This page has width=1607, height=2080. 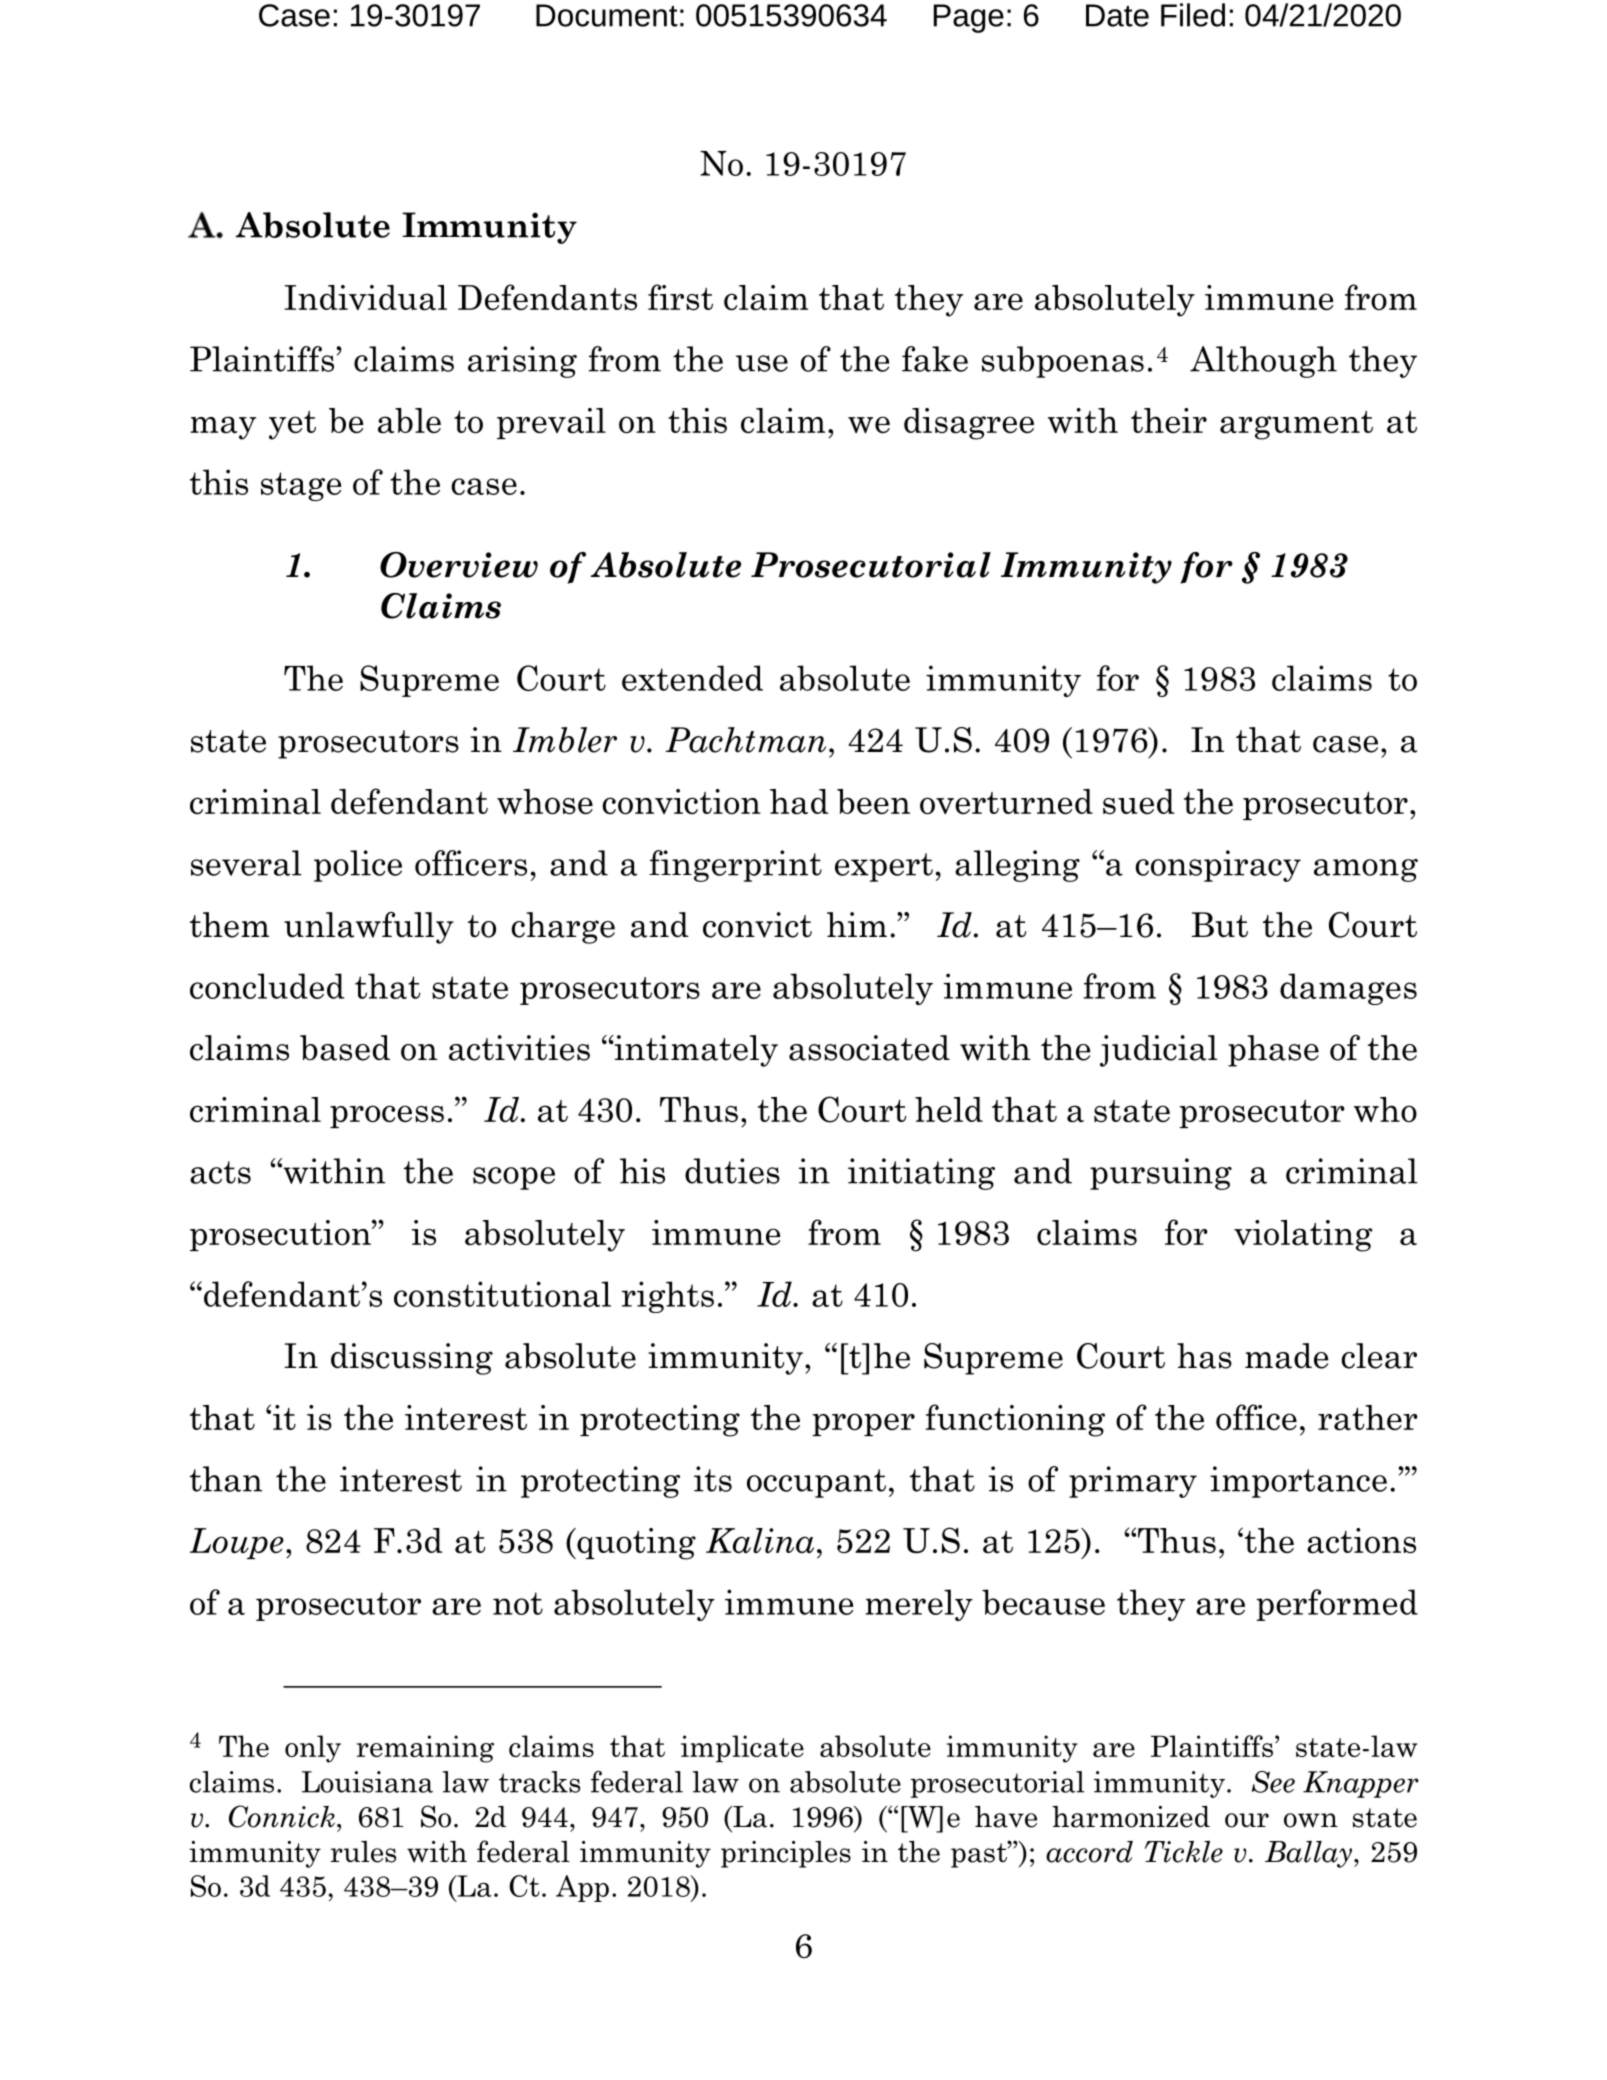 I want to click on See, so click(x=1273, y=1782).
